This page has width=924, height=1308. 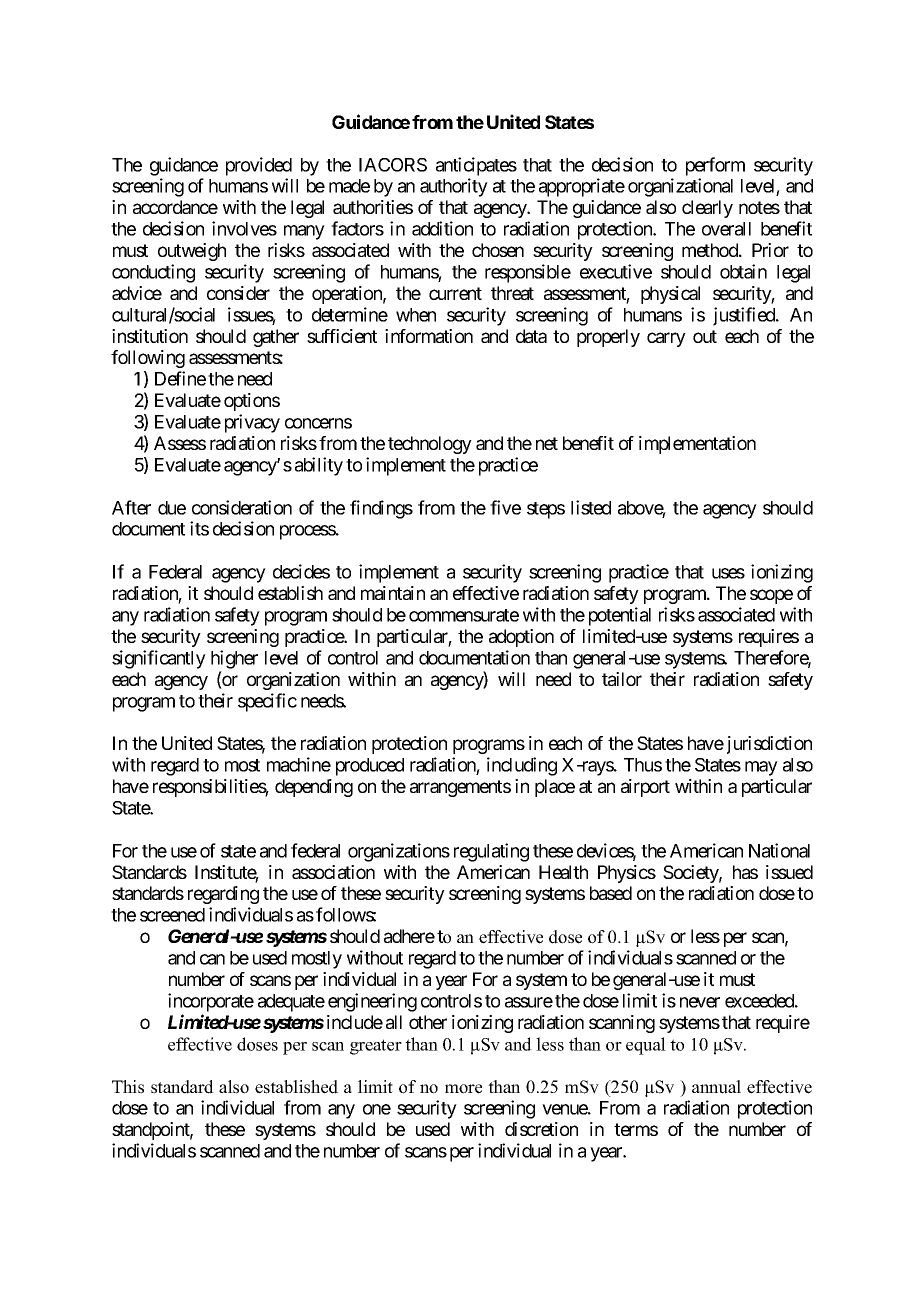 What do you see at coordinates (252, 423) in the page?
I see `privacy` at bounding box center [252, 423].
